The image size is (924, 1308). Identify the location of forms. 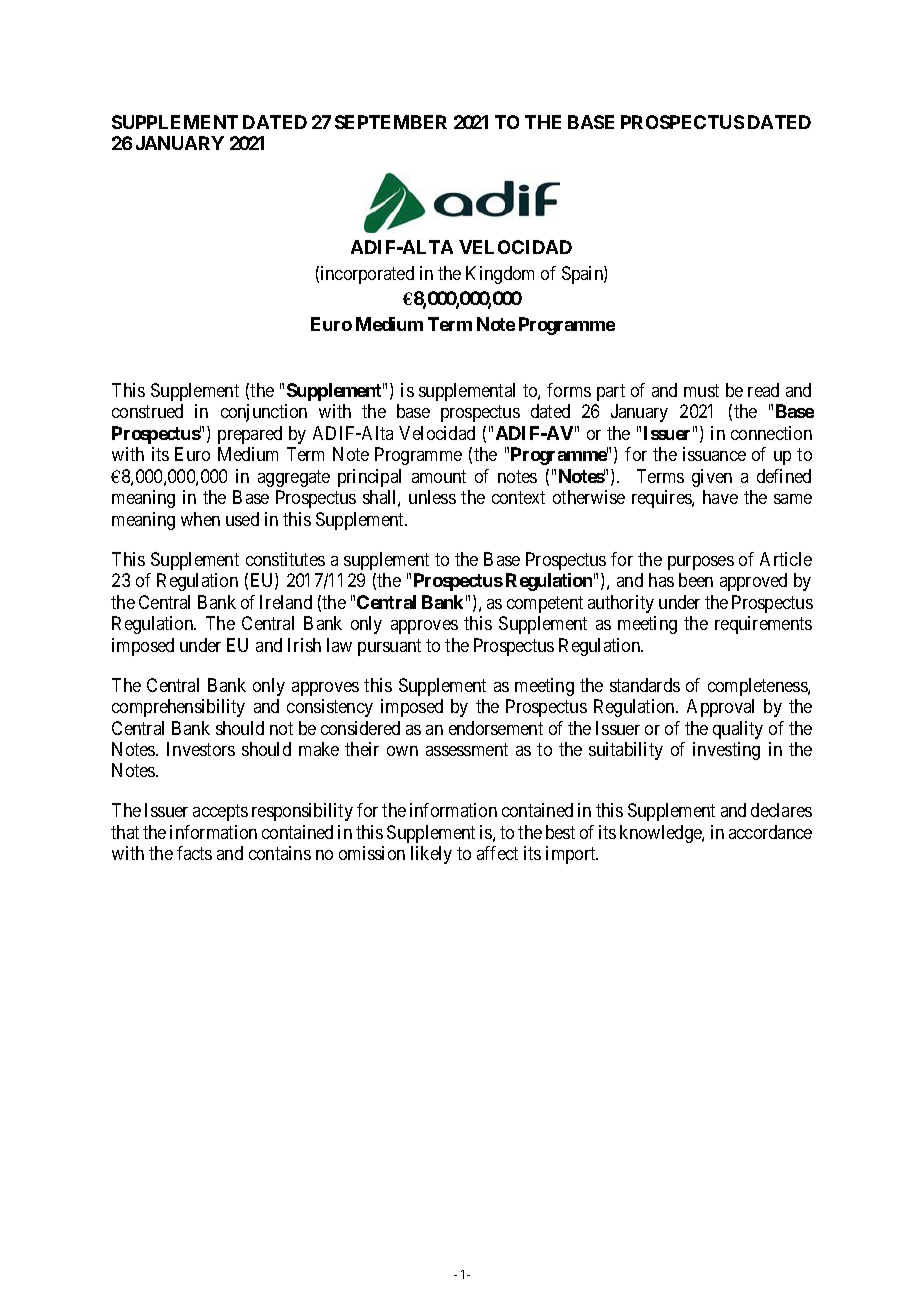
(569, 390).
